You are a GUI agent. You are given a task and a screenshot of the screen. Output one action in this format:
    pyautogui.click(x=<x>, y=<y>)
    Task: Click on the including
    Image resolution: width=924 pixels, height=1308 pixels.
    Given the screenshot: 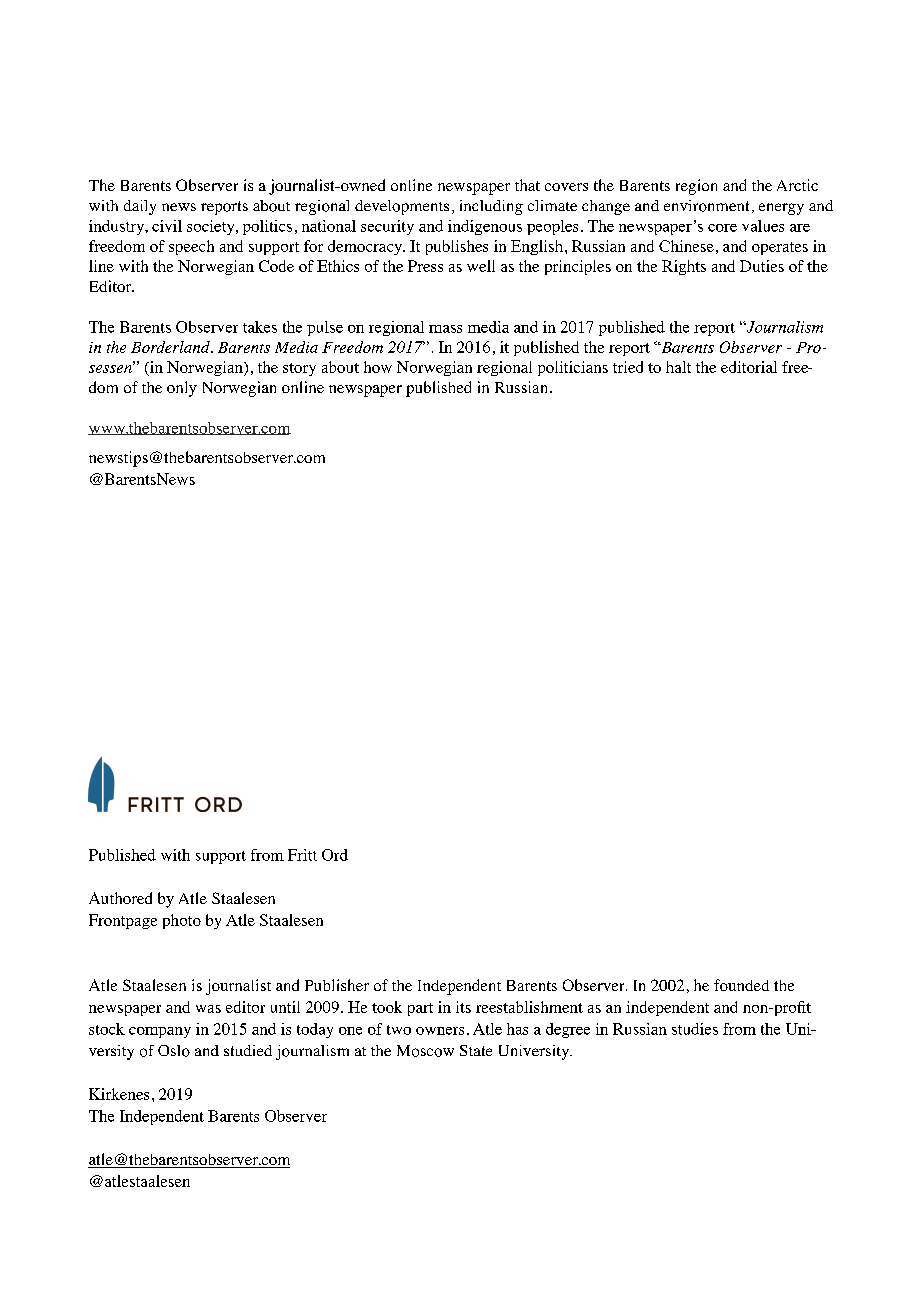 What is the action you would take?
    pyautogui.click(x=491, y=207)
